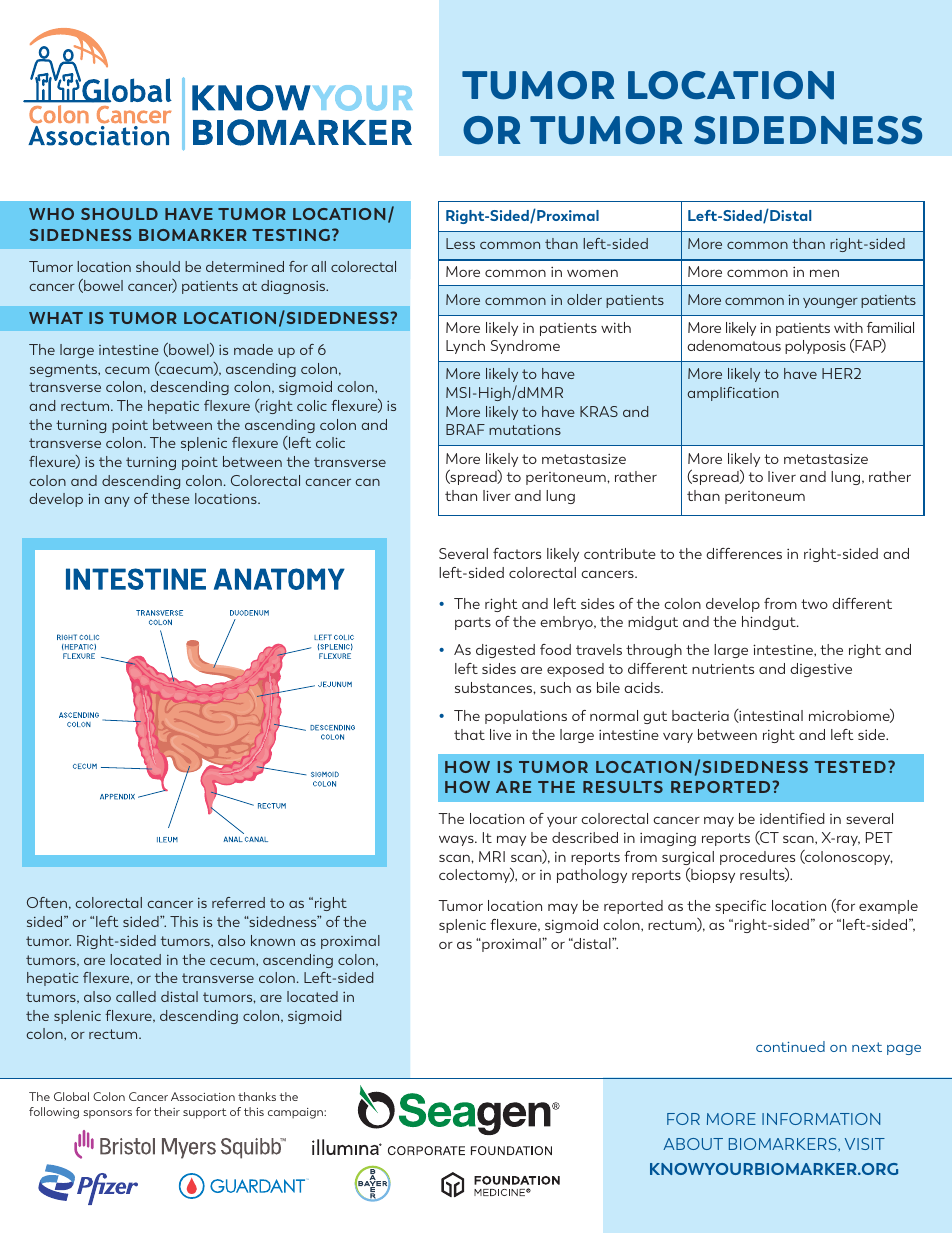  What do you see at coordinates (167, 1111) in the document?
I see `their` at bounding box center [167, 1111].
